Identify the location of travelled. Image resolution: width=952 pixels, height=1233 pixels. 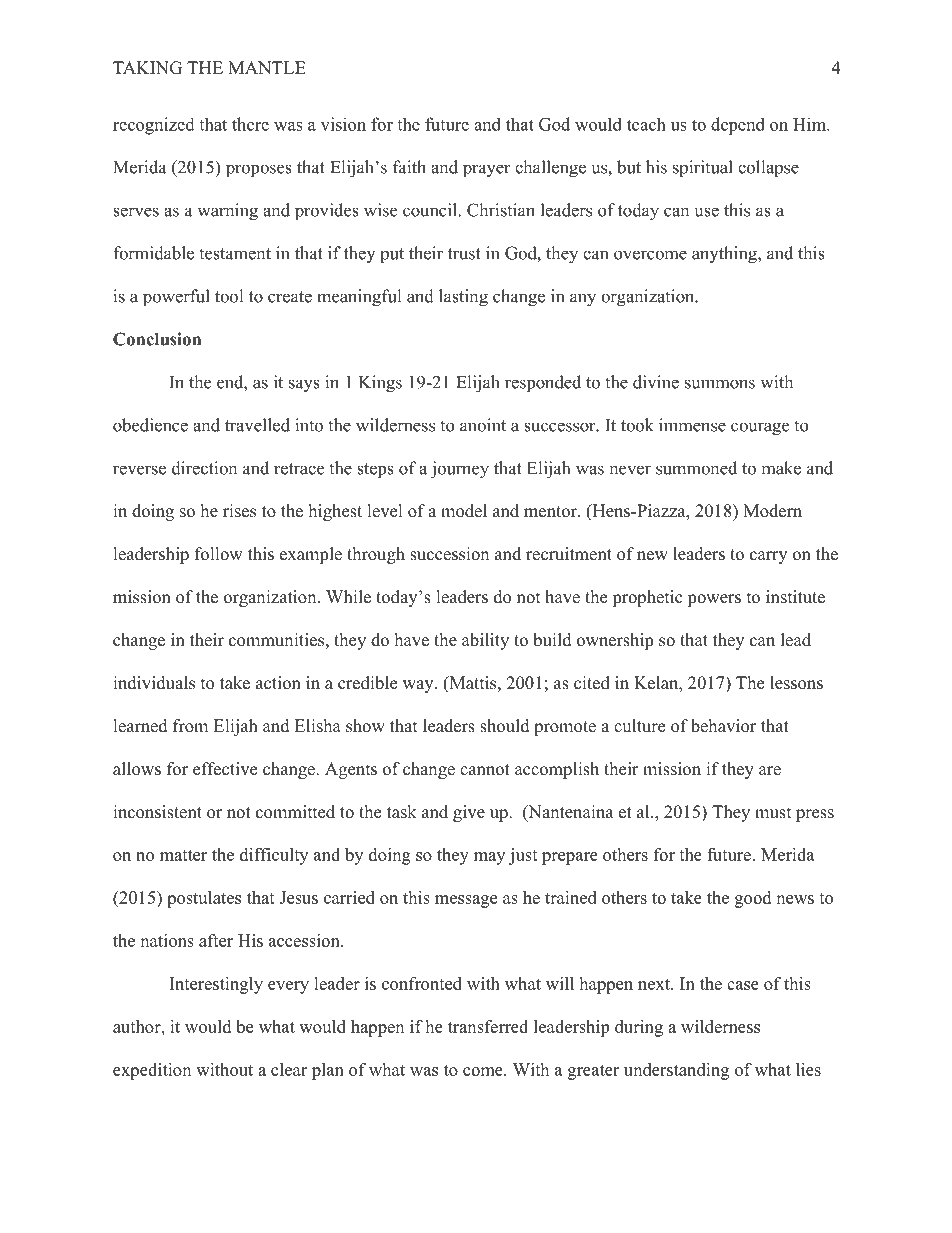
(257, 425).
